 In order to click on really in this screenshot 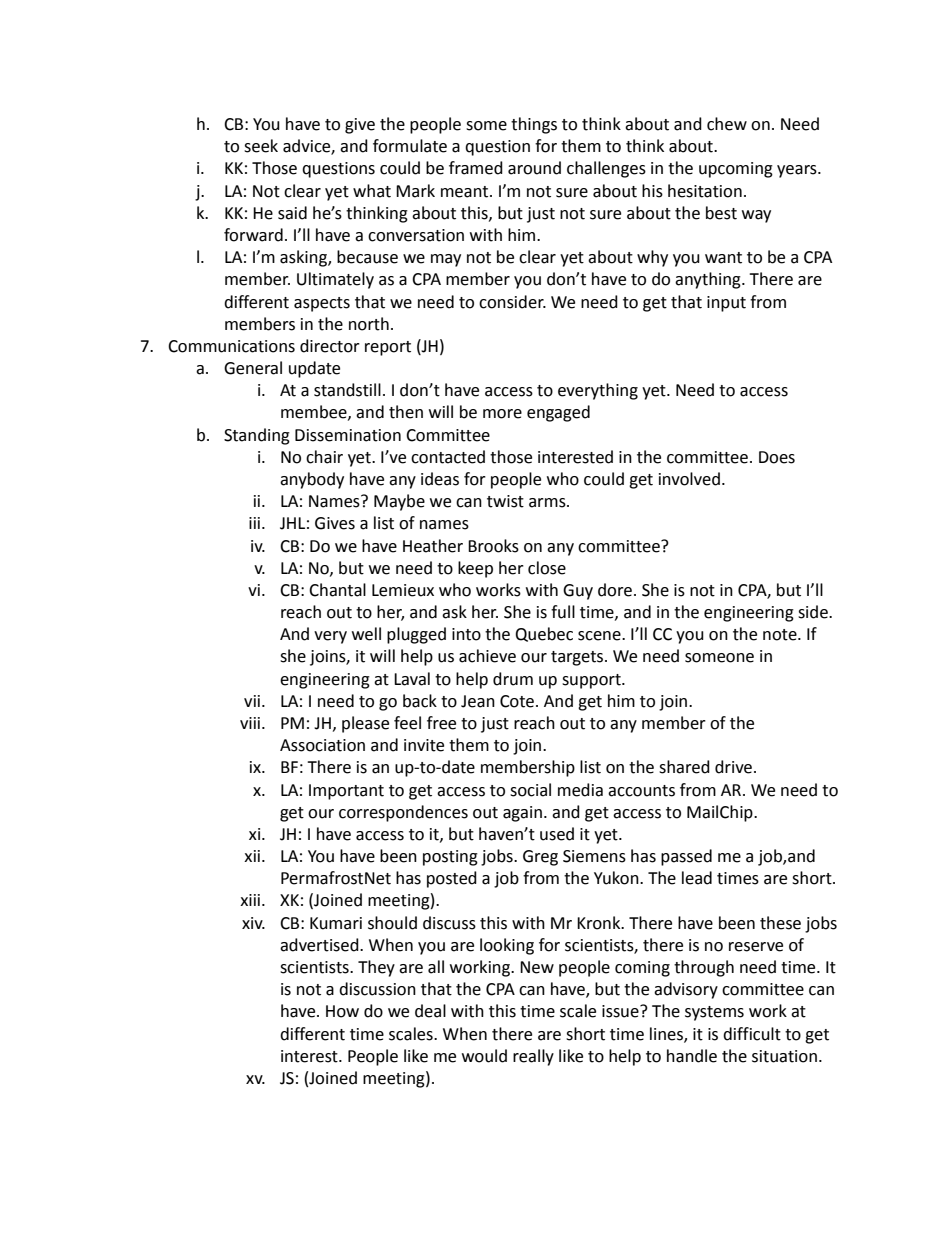, I will do `click(533, 1057)`.
